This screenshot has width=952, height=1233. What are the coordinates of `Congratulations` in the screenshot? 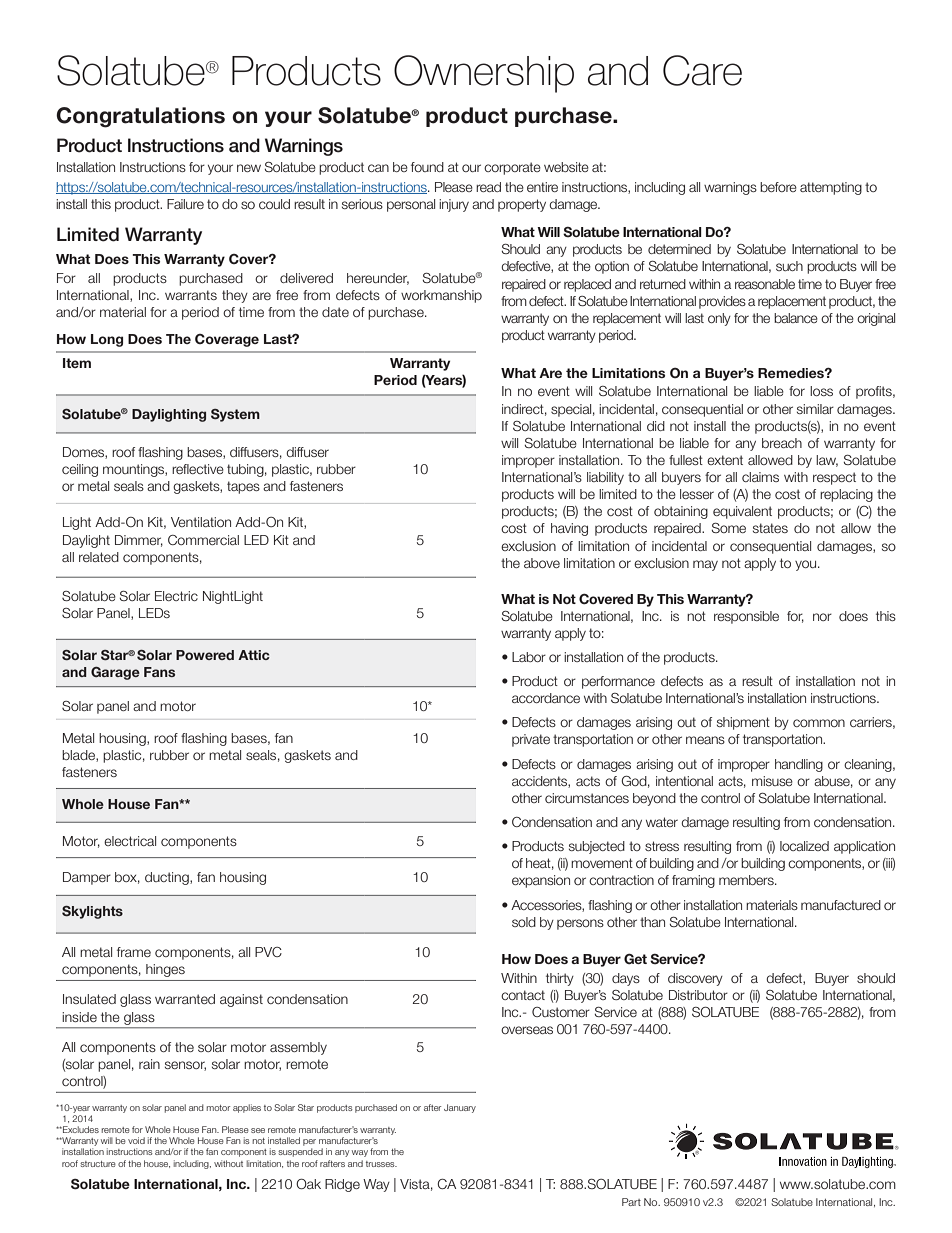 It's located at (140, 117).
